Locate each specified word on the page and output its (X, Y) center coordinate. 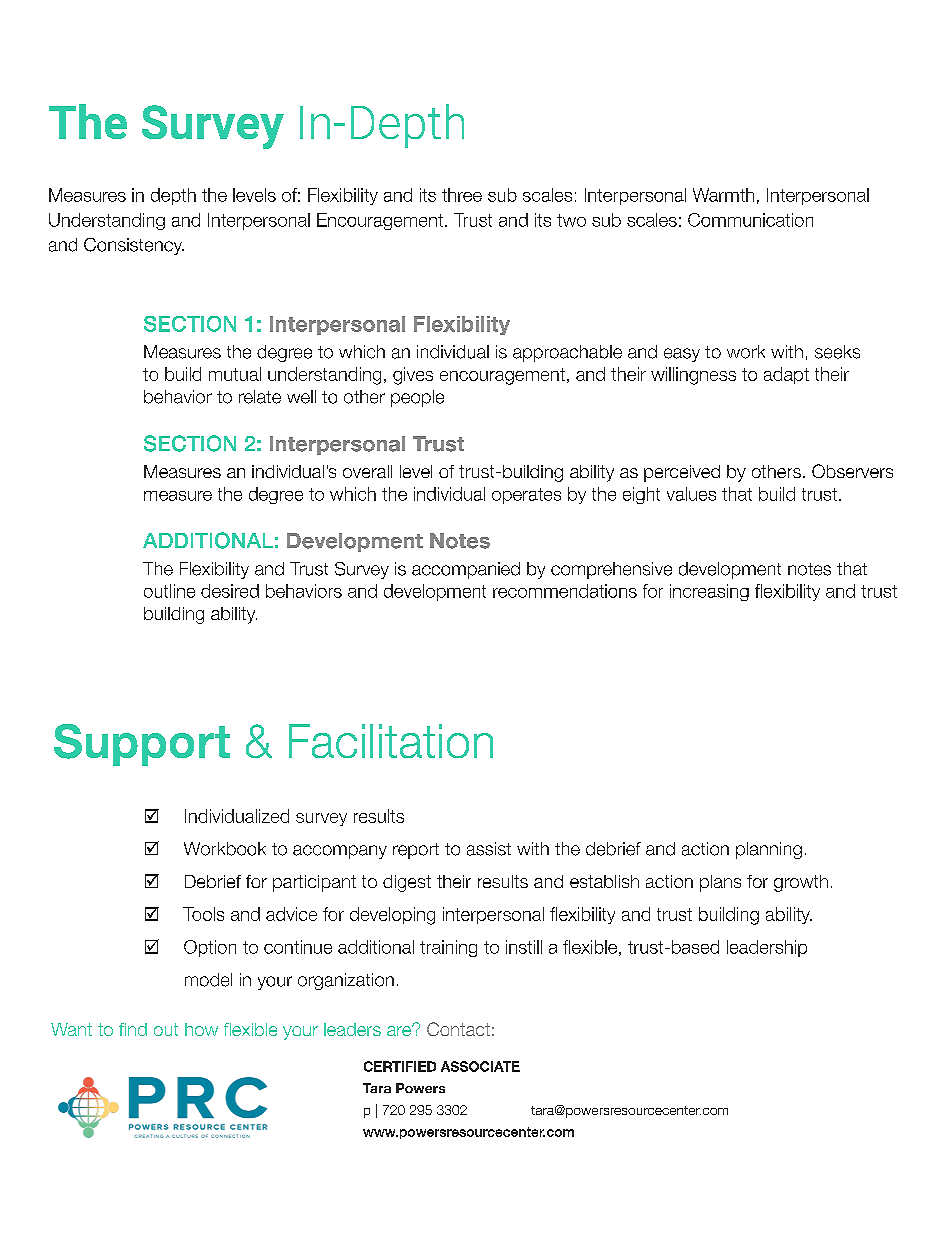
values (691, 494)
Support (142, 745)
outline (169, 591)
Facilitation (391, 741)
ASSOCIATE (480, 1066)
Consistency (134, 246)
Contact (458, 1029)
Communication (750, 220)
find (133, 1029)
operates (526, 496)
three (462, 195)
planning (769, 850)
